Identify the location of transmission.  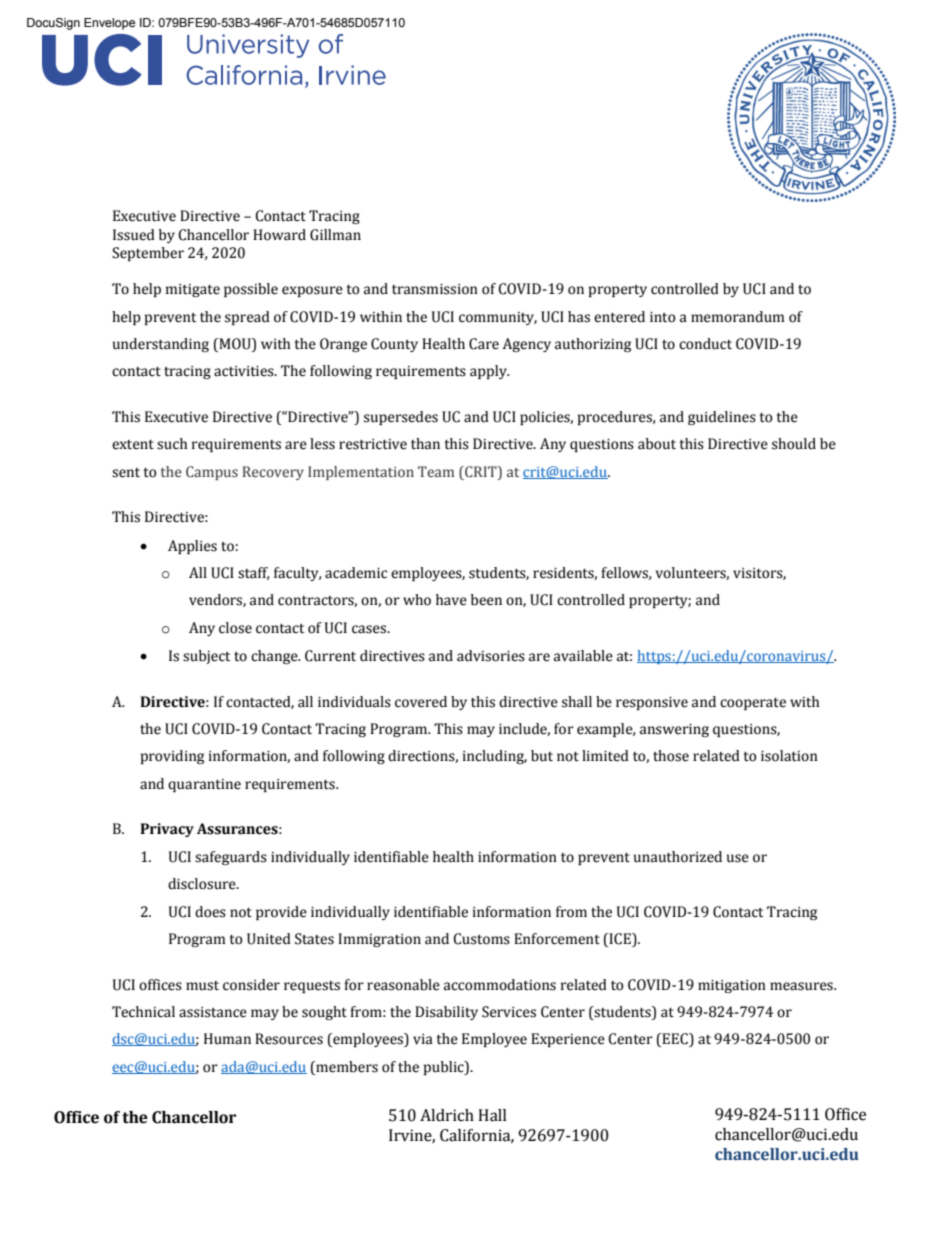
(435, 289).
